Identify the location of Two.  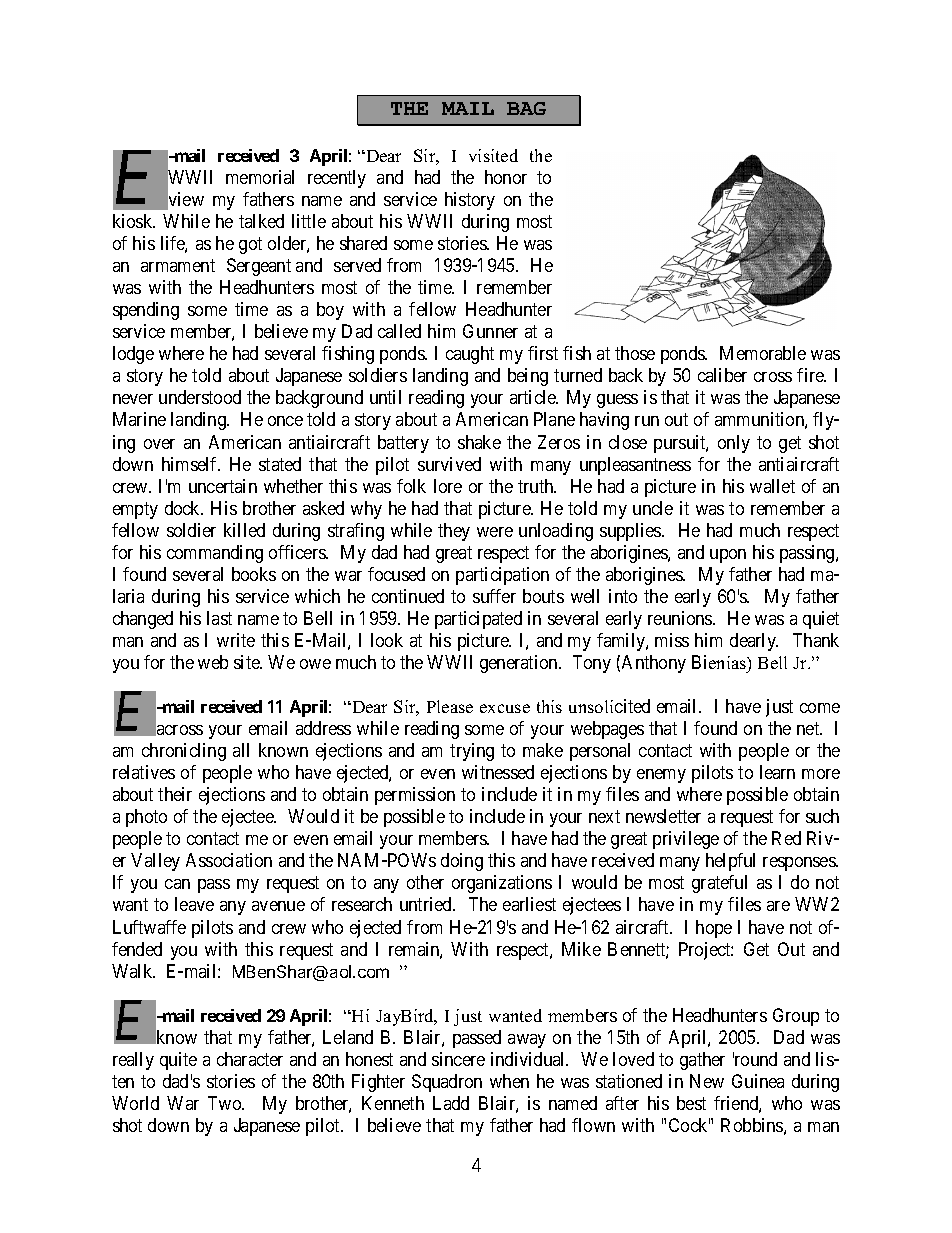
(226, 1103).
